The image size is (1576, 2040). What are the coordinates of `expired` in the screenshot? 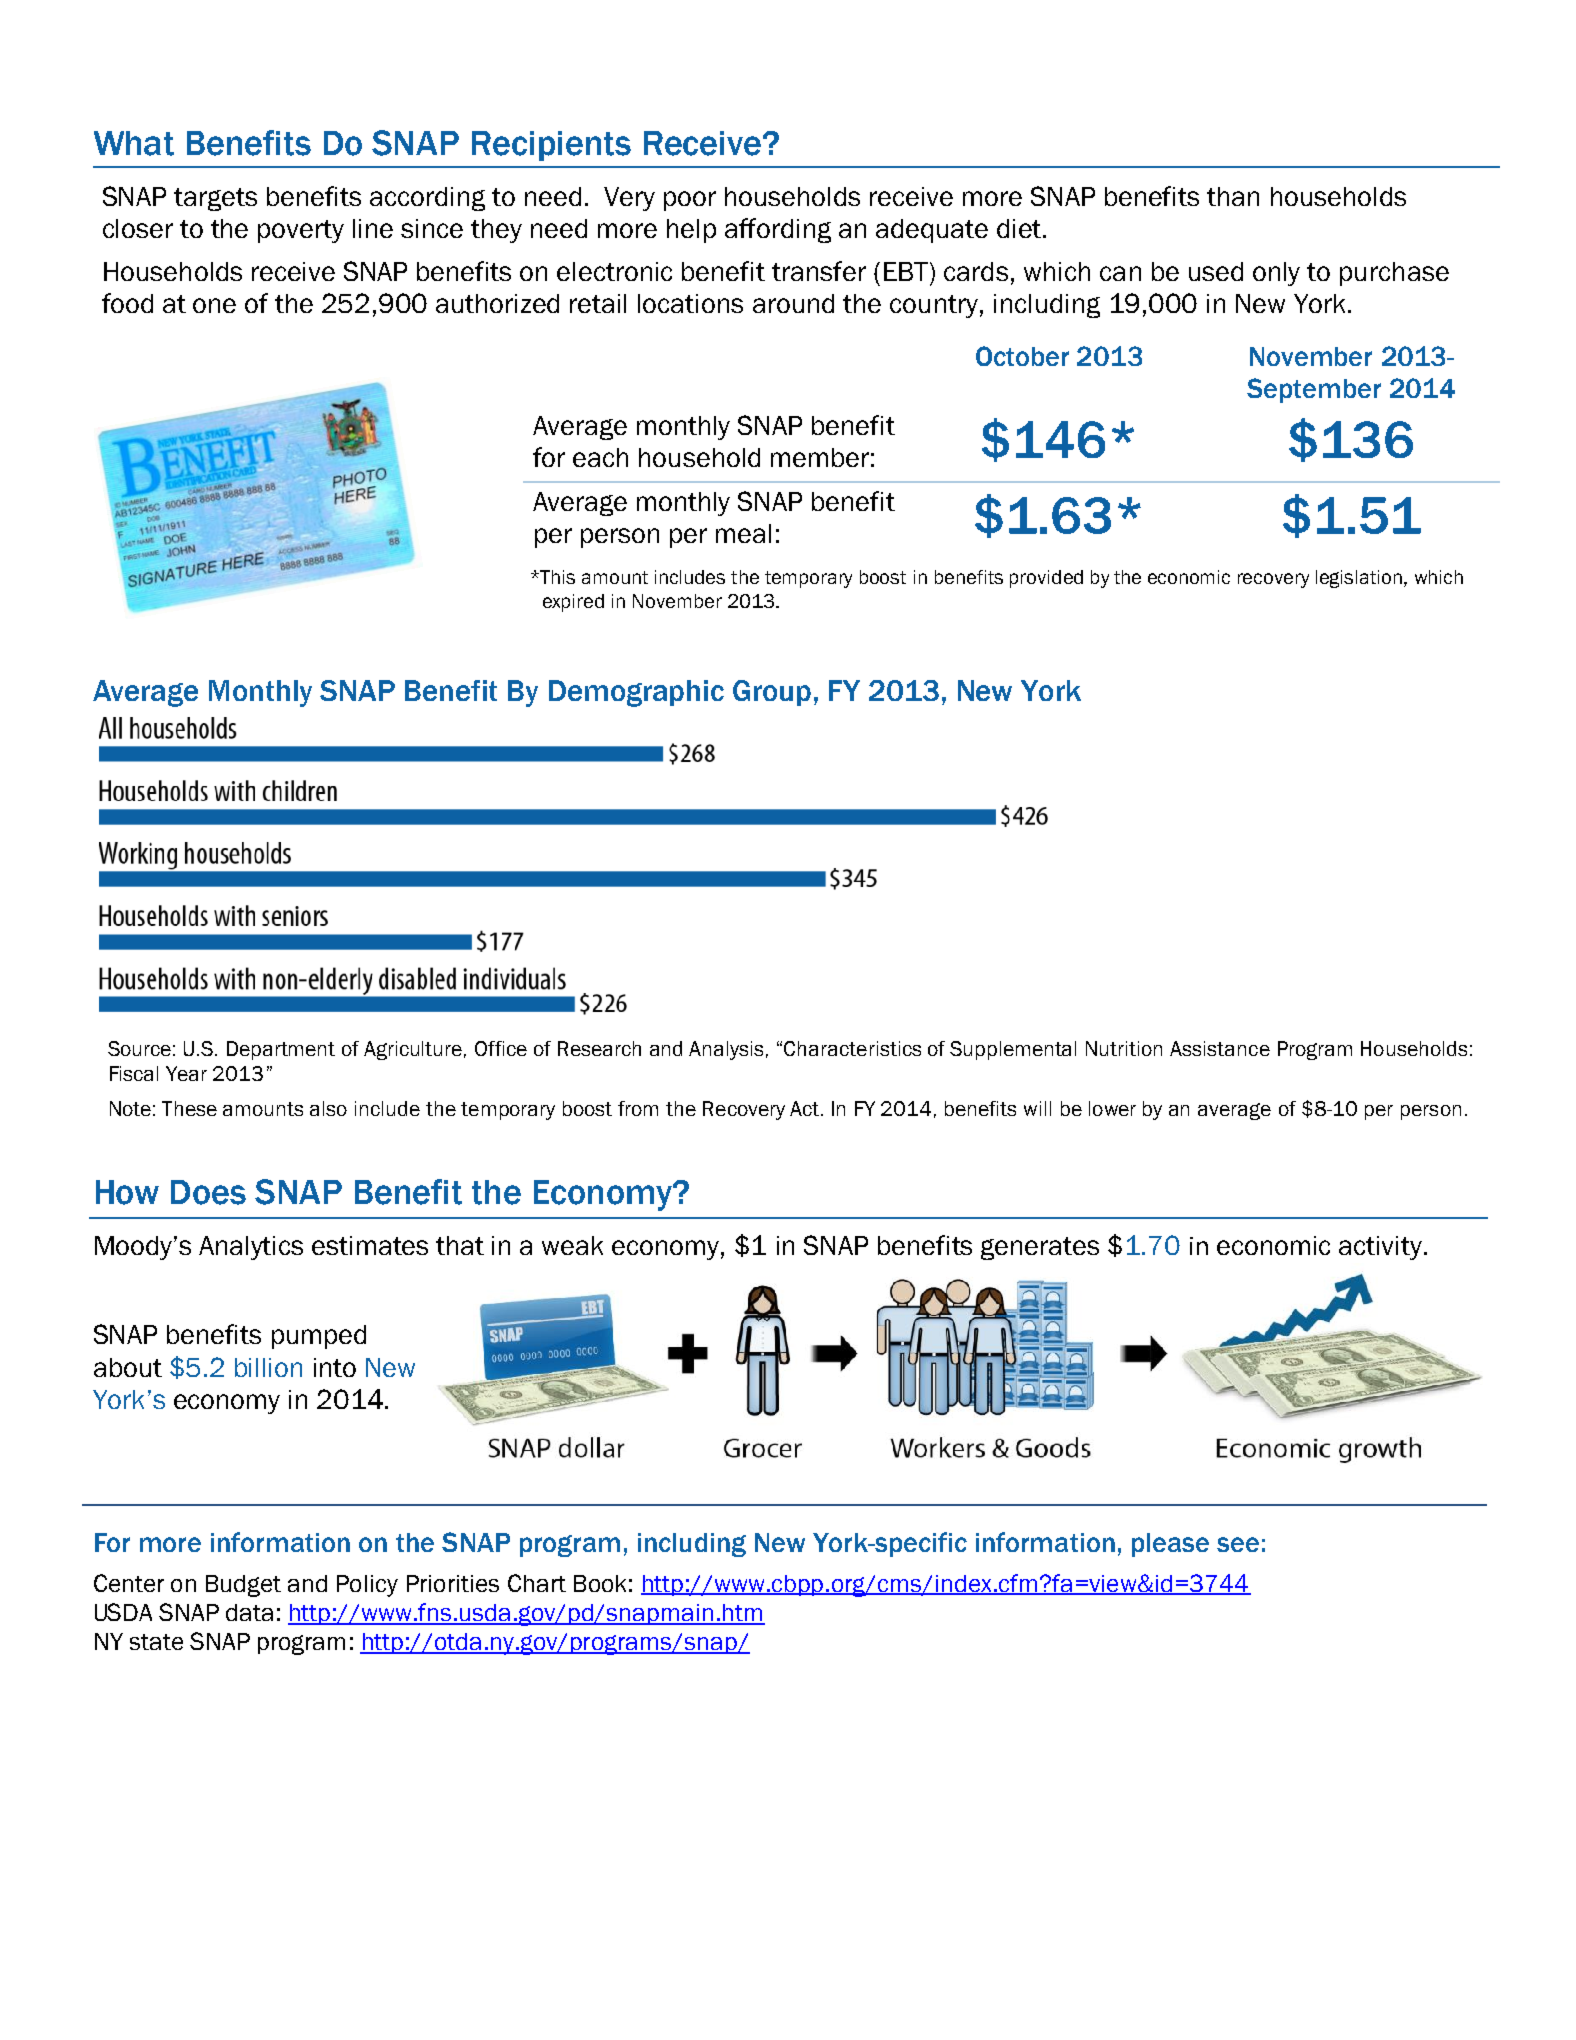 It's located at (573, 603).
